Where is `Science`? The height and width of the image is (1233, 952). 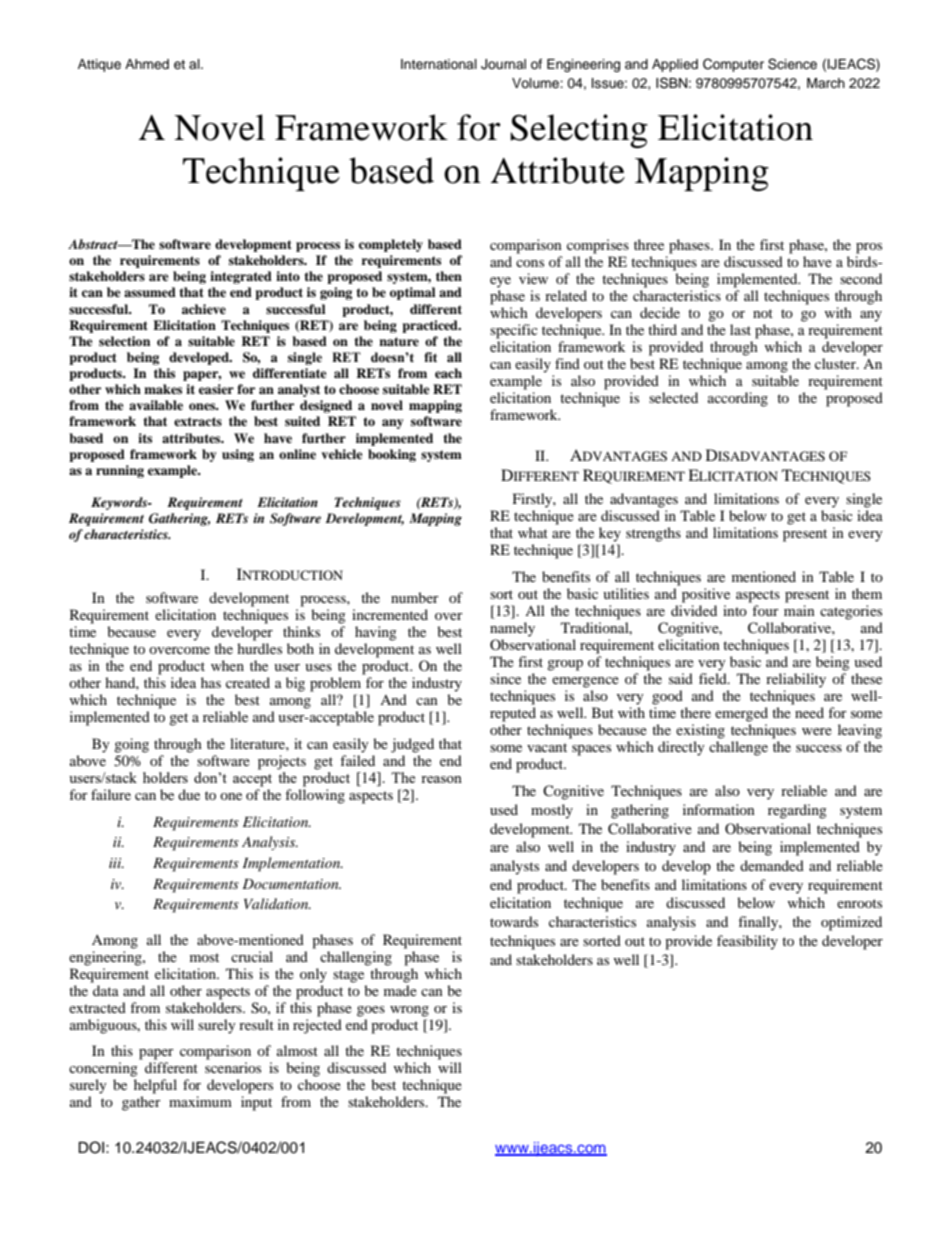 Science is located at coordinates (792, 64).
